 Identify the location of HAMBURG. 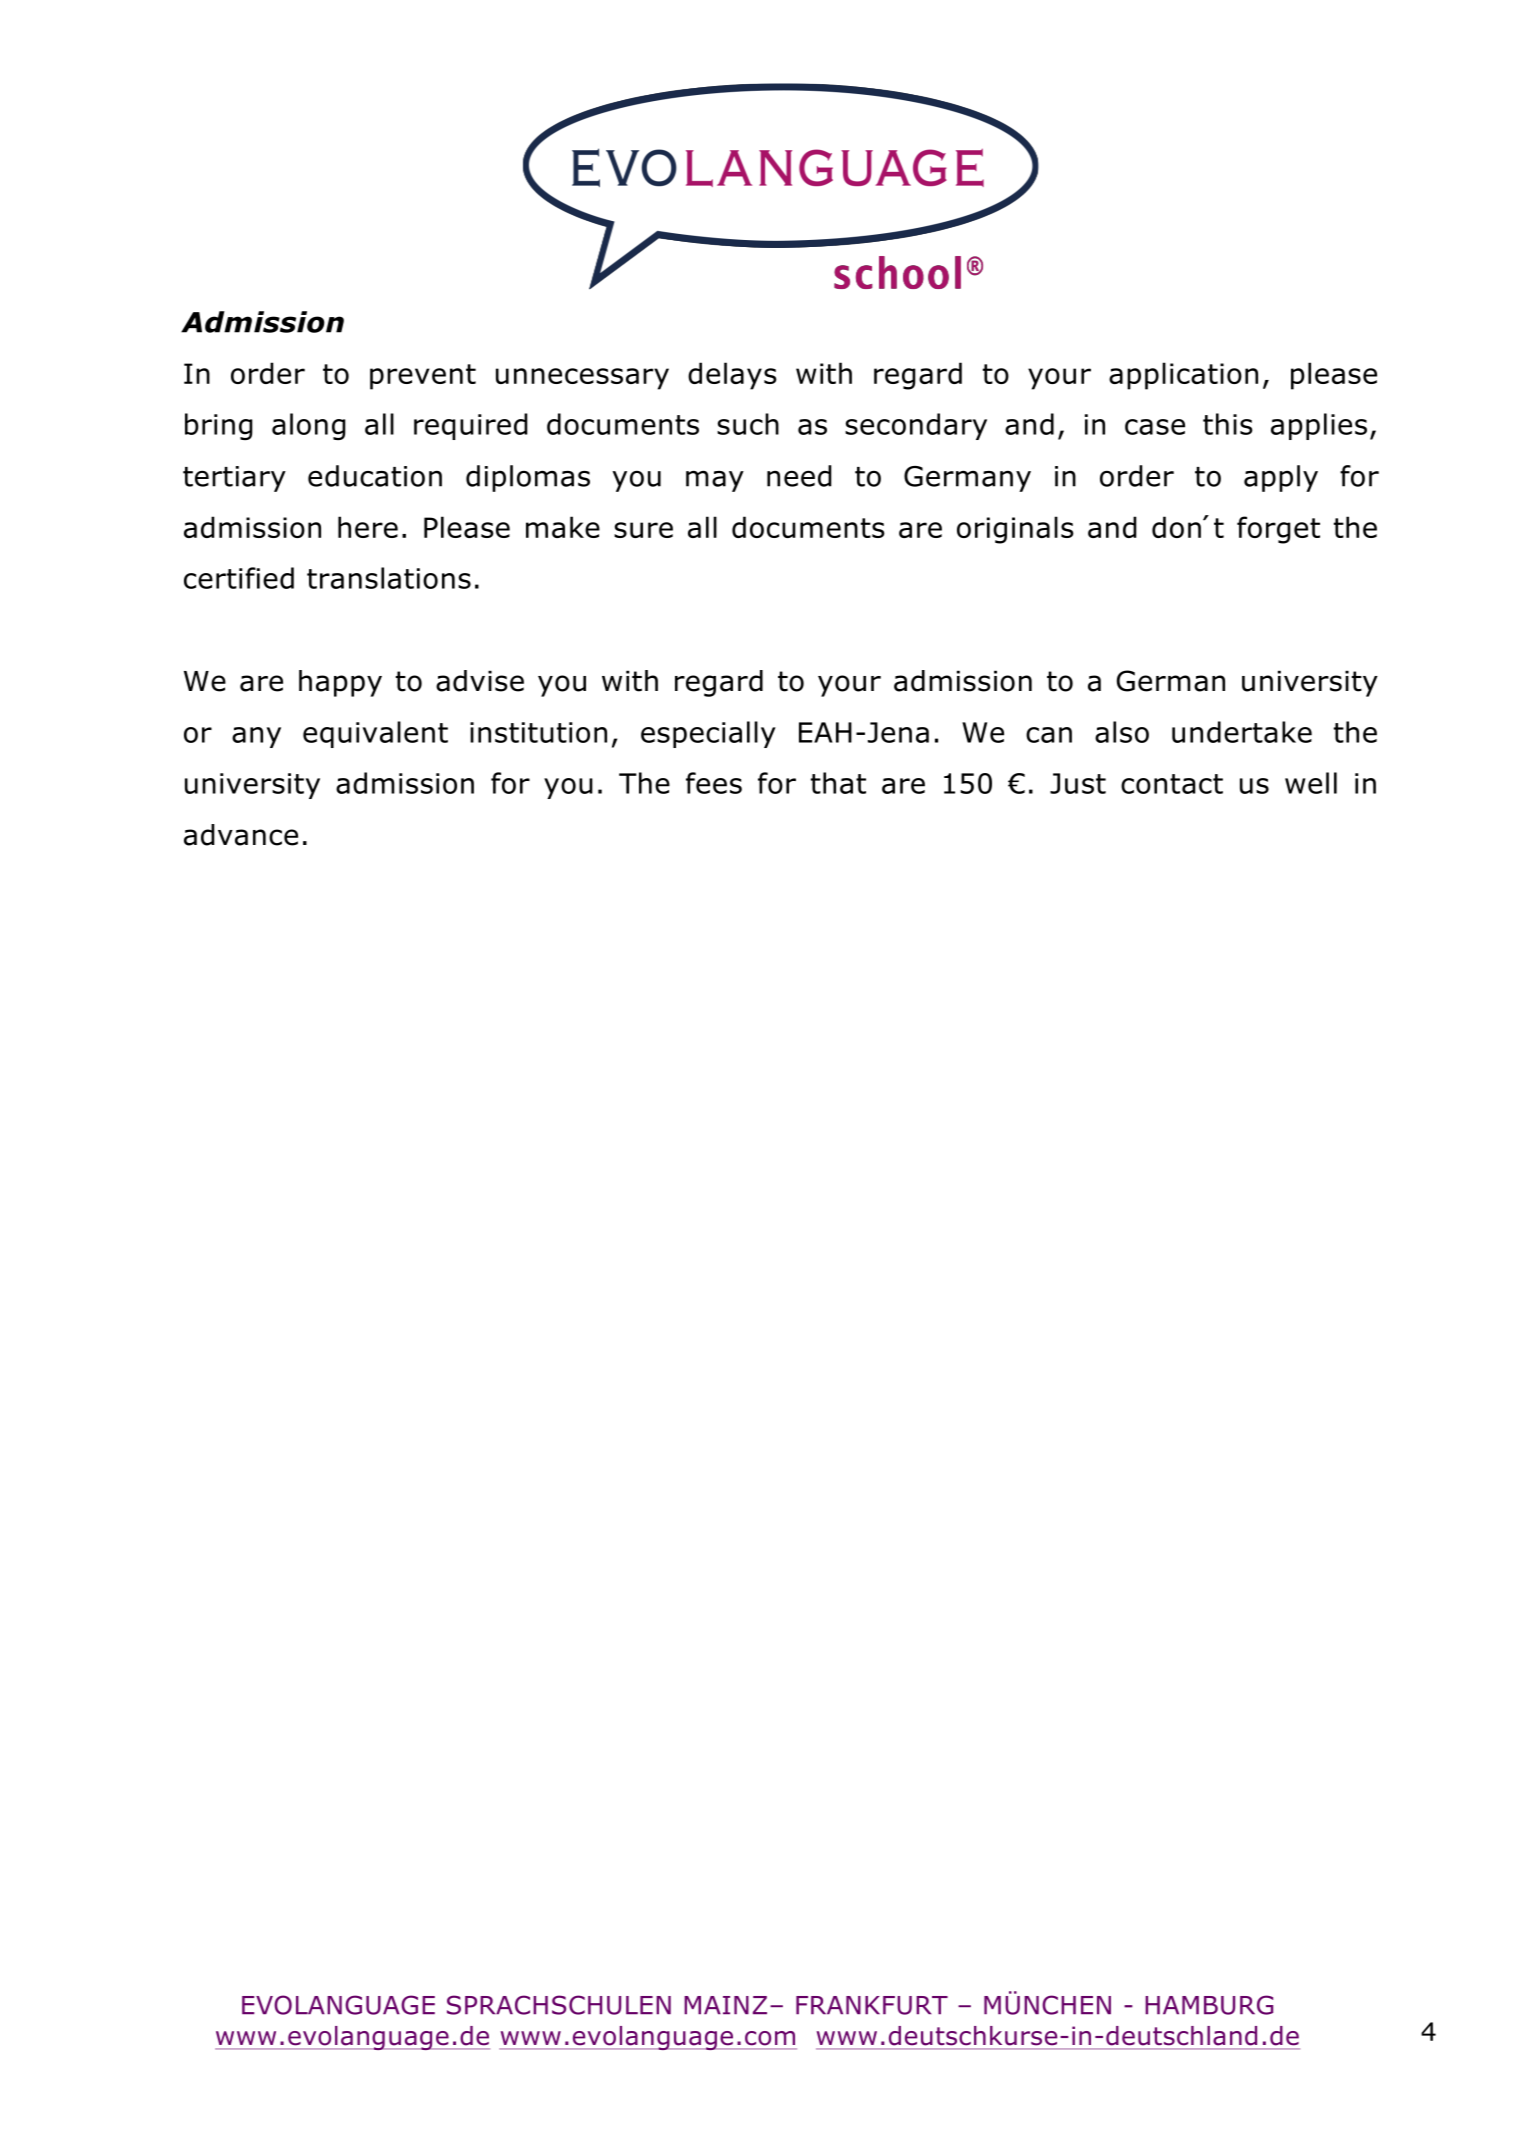
(1209, 2005).
